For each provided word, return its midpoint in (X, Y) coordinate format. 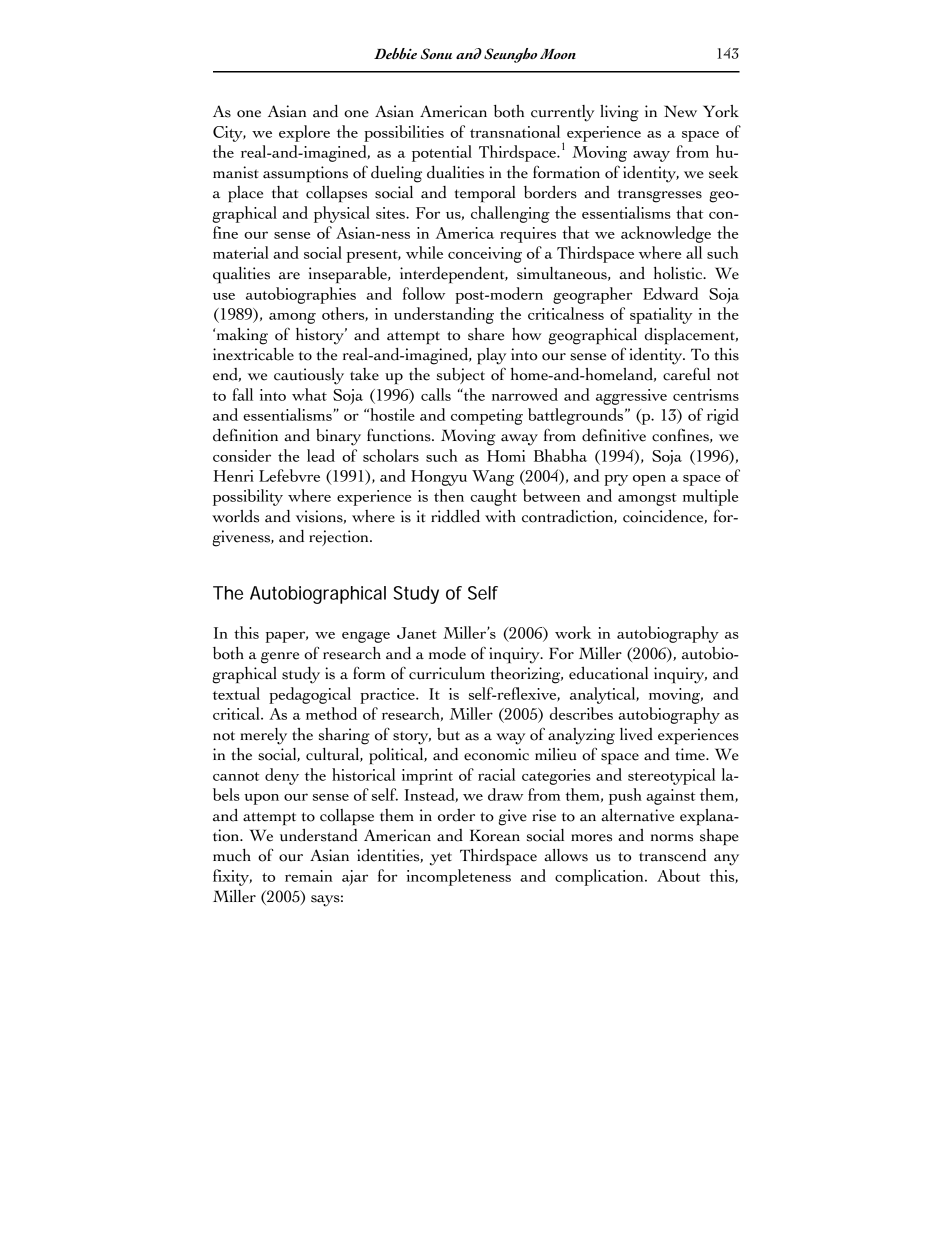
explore (304, 133)
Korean (495, 835)
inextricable (253, 354)
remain (308, 876)
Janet (417, 633)
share (486, 334)
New (680, 111)
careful (686, 374)
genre (280, 658)
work (573, 632)
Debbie (395, 53)
